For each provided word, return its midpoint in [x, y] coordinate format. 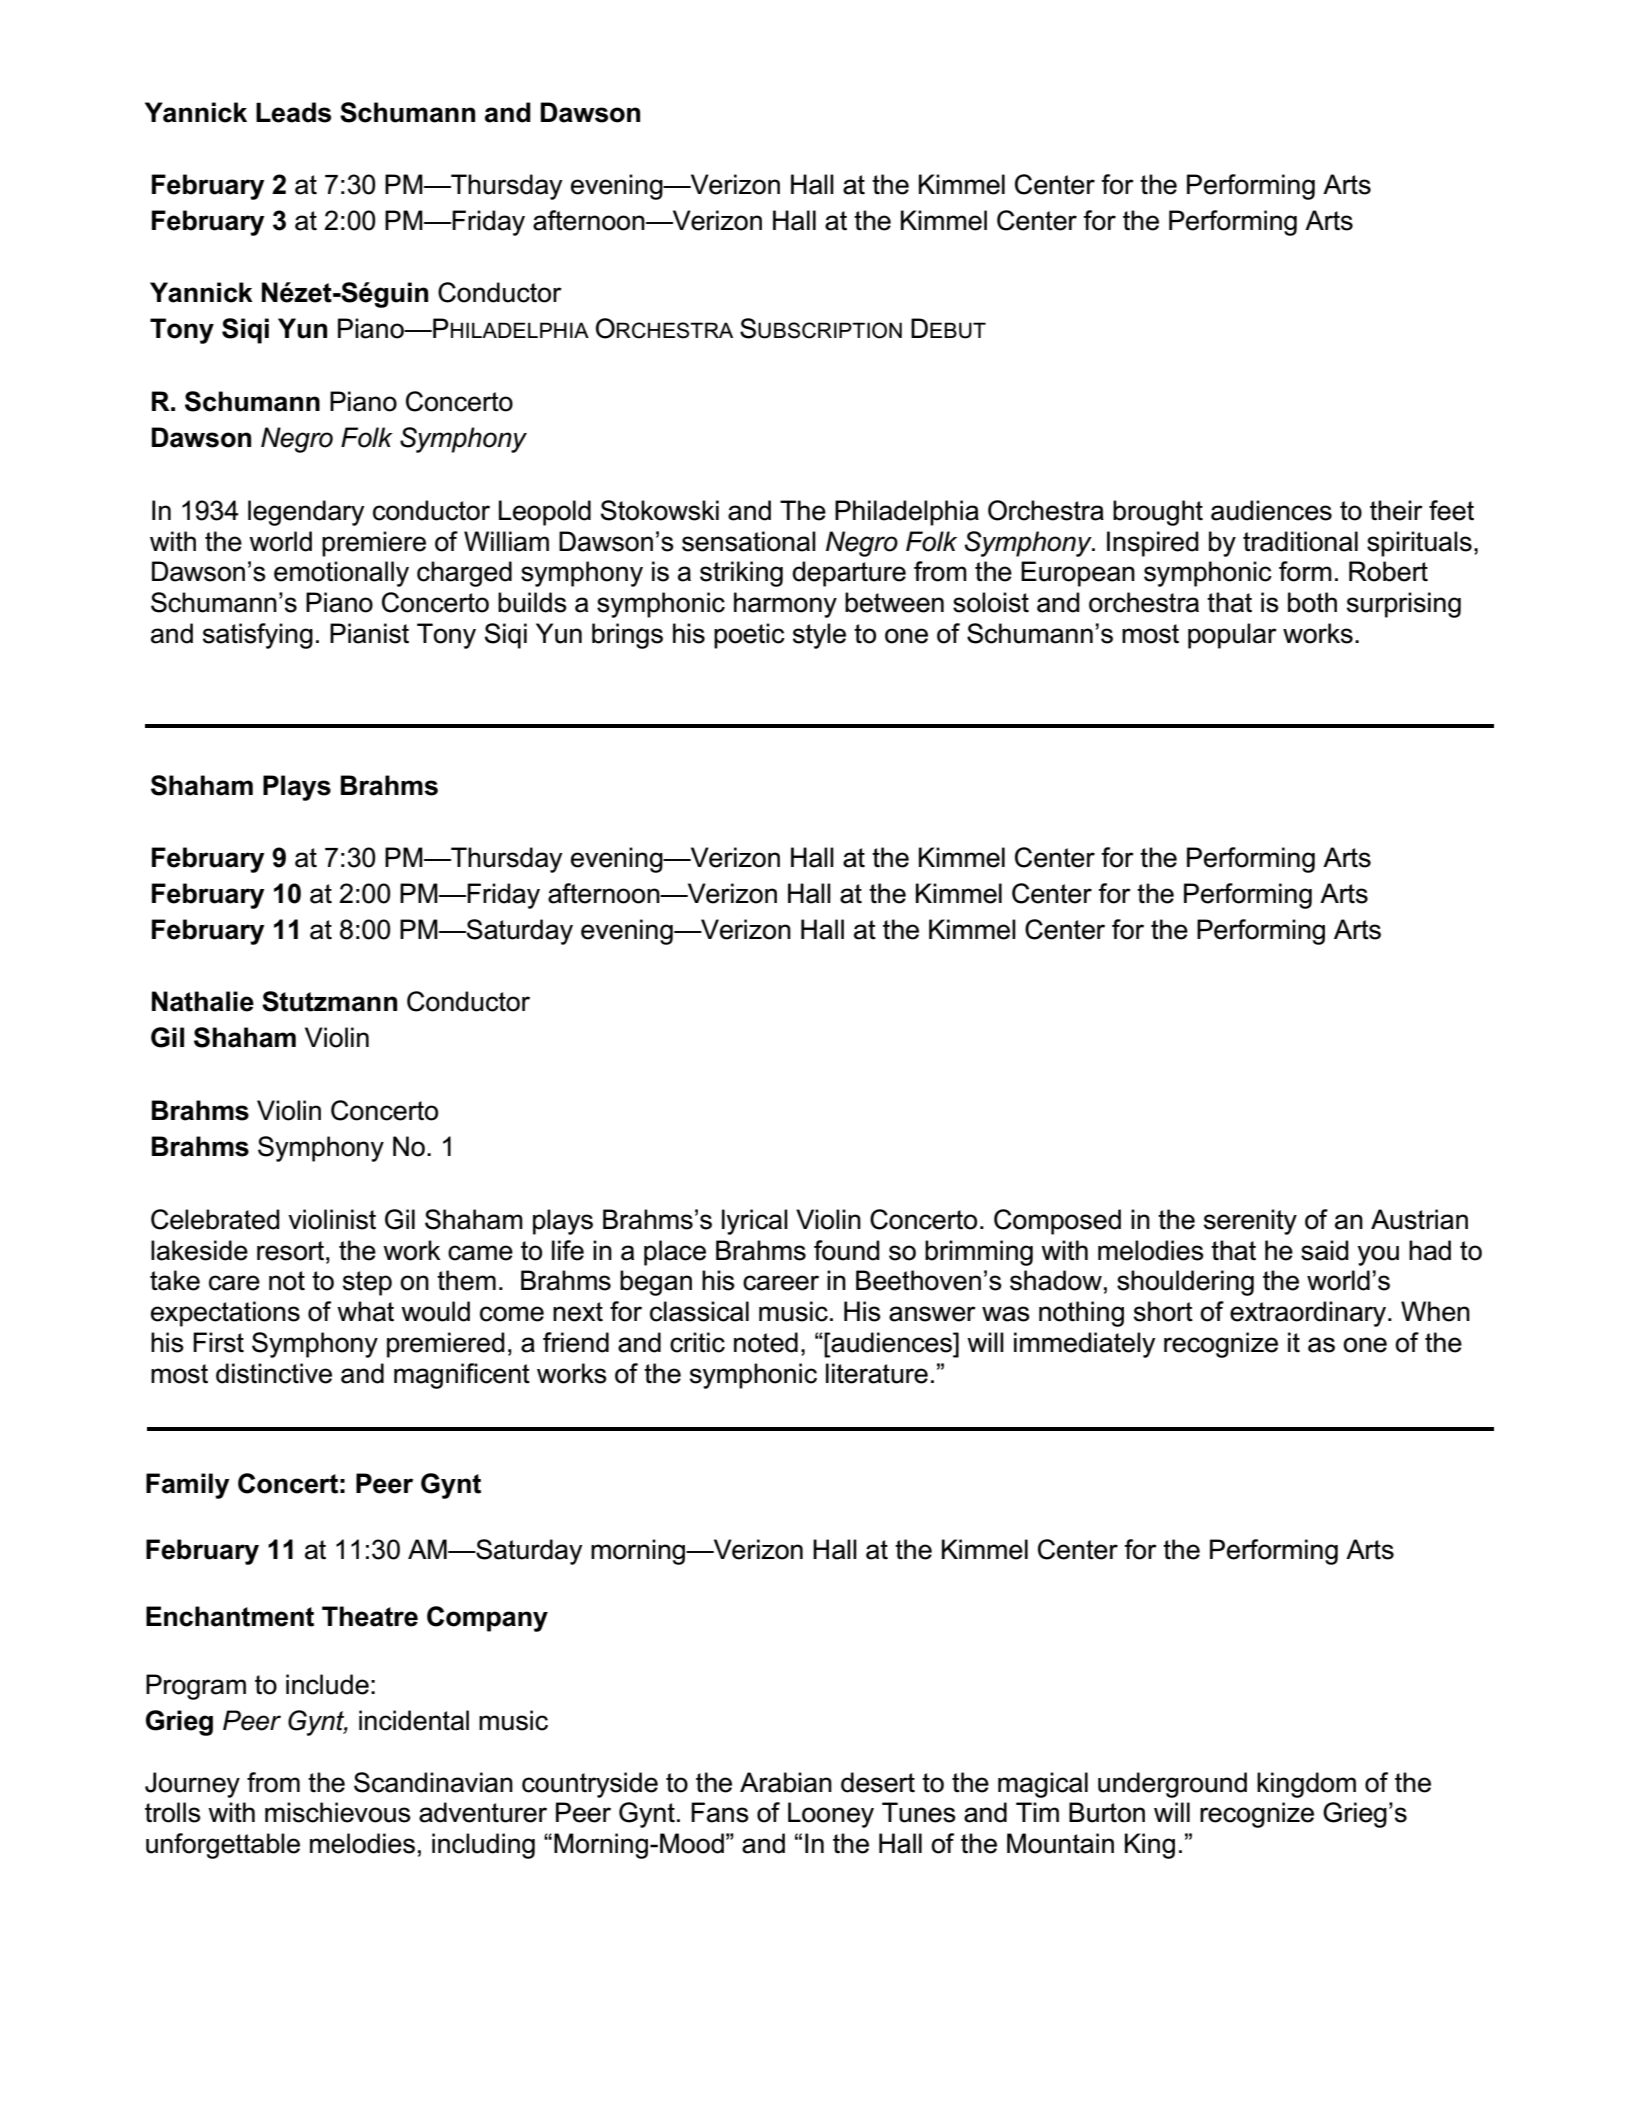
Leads [293, 112]
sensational [749, 541]
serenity [1250, 1222]
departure [849, 574]
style [819, 636]
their [1396, 510]
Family [188, 1486]
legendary [306, 513]
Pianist [369, 633]
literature [877, 1373]
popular [1232, 636]
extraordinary [1309, 1314]
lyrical [755, 1222]
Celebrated [215, 1219]
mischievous [338, 1812]
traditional [1300, 541]
